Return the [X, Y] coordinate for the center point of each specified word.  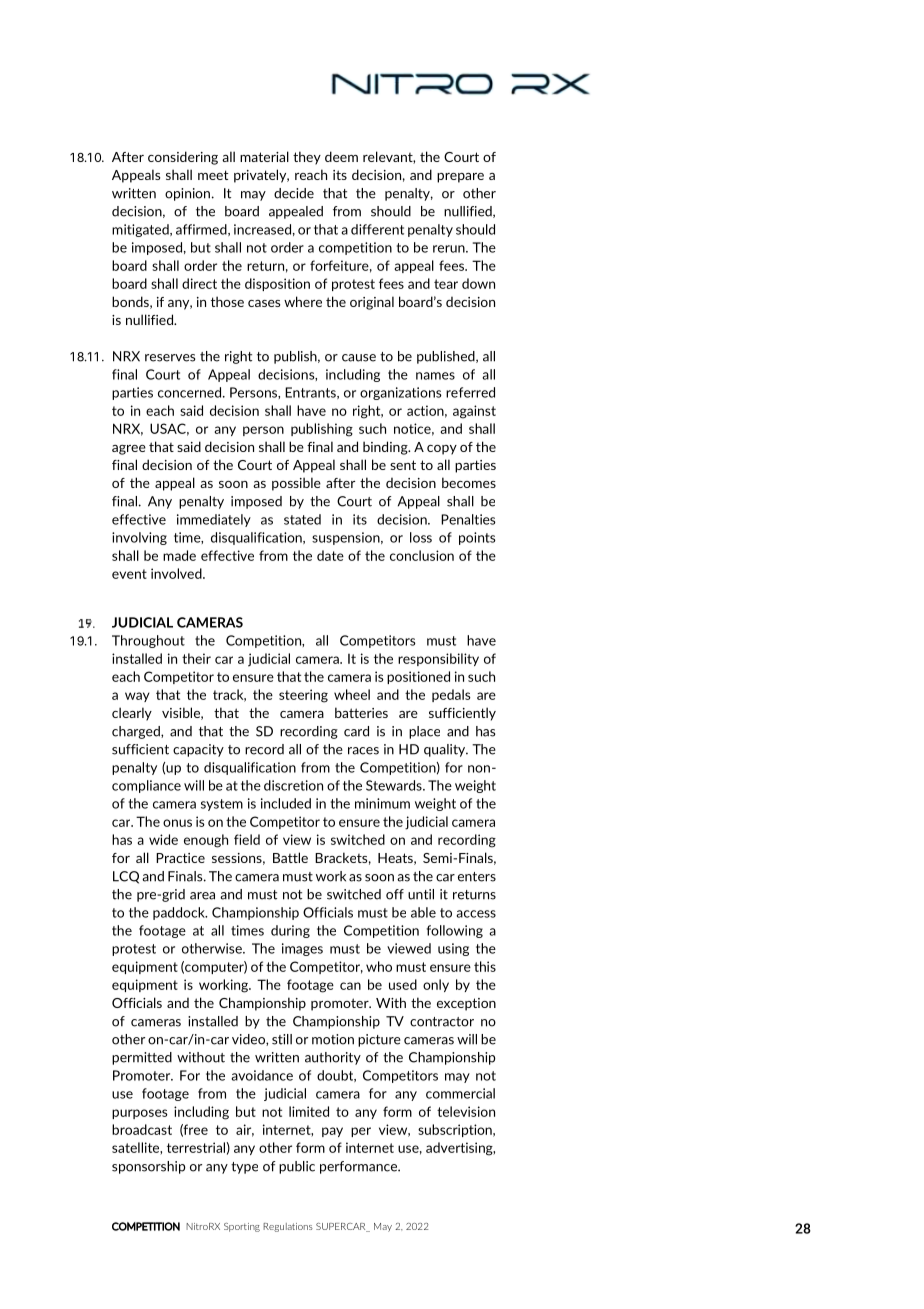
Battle [290, 857]
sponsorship [149, 1167]
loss [421, 537]
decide [294, 193]
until [421, 894]
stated [302, 519]
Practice [180, 858]
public [297, 1167]
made [179, 555]
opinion [187, 194]
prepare [460, 178]
